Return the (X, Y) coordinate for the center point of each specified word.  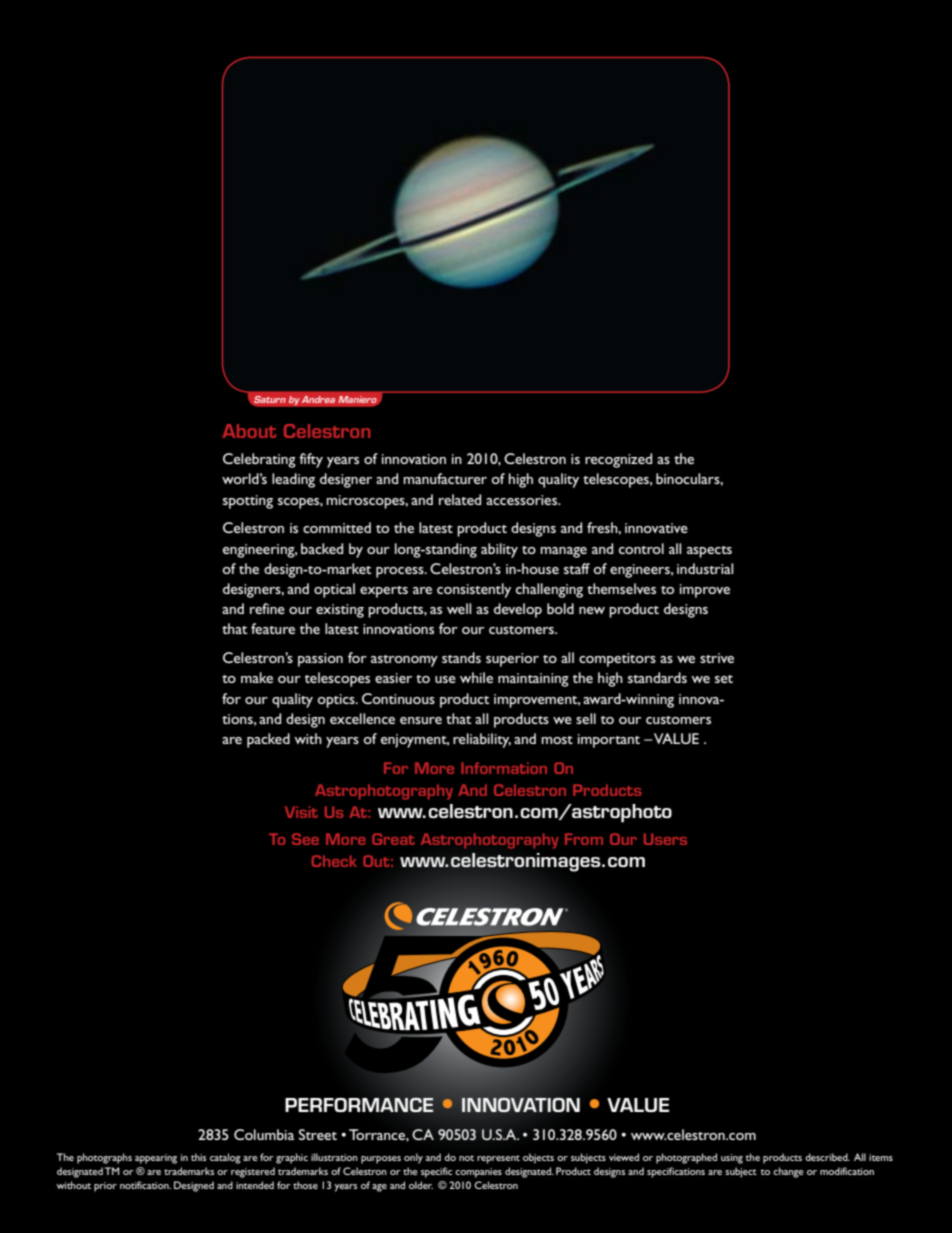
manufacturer (445, 478)
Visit (301, 812)
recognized (618, 460)
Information (504, 768)
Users (665, 839)
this (198, 1157)
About (249, 431)
